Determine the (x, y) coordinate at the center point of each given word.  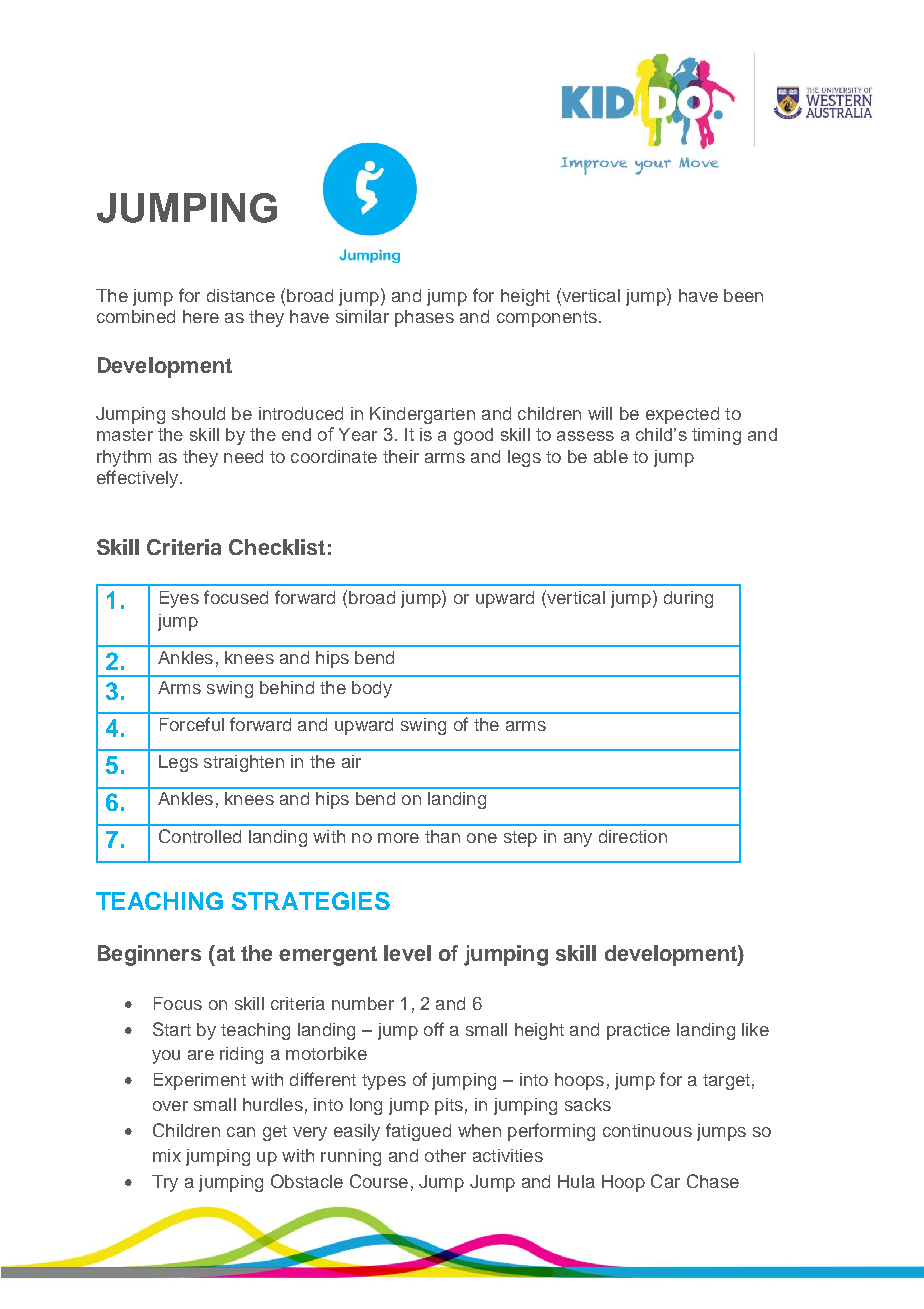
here (201, 316)
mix (167, 1155)
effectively (139, 479)
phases (424, 318)
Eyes (179, 599)
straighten (244, 763)
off (434, 1029)
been (743, 295)
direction (633, 836)
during (688, 599)
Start (172, 1029)
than (442, 836)
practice (638, 1031)
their (401, 456)
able (611, 456)
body (372, 689)
